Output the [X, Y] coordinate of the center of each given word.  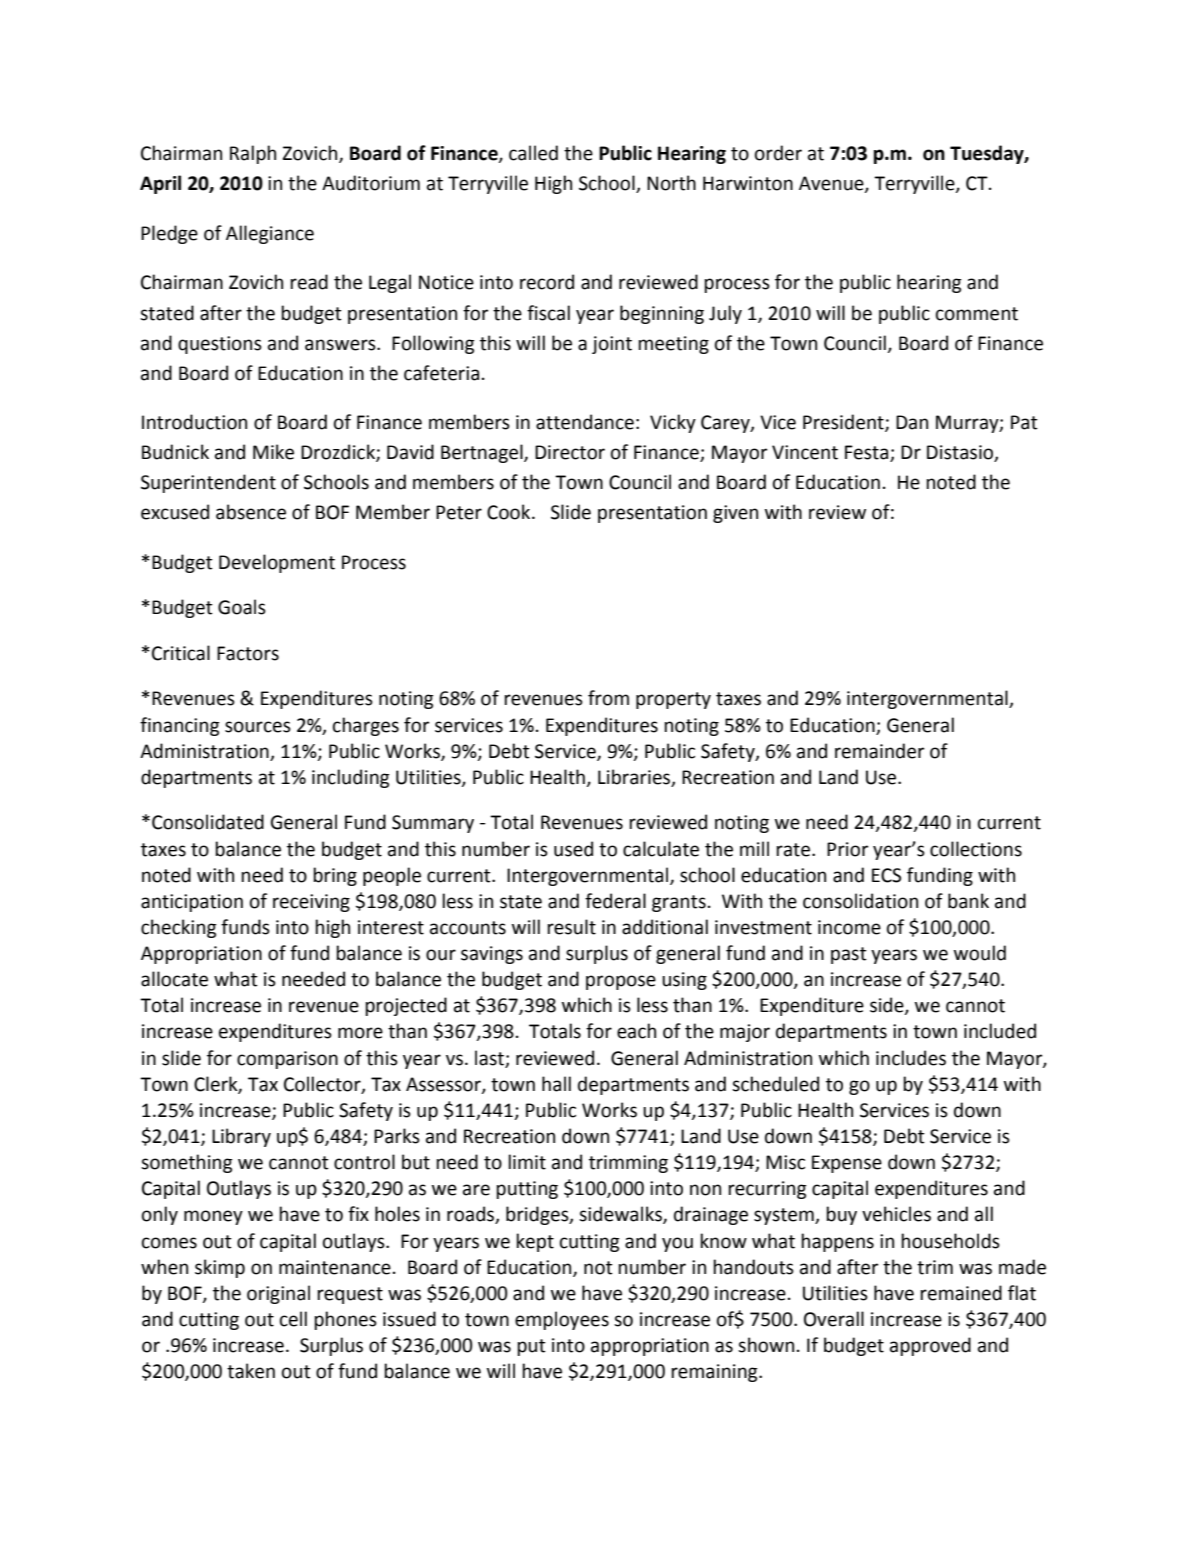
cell [293, 1319]
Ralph [253, 154]
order [778, 153]
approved [930, 1346]
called [533, 153]
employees [562, 1320]
